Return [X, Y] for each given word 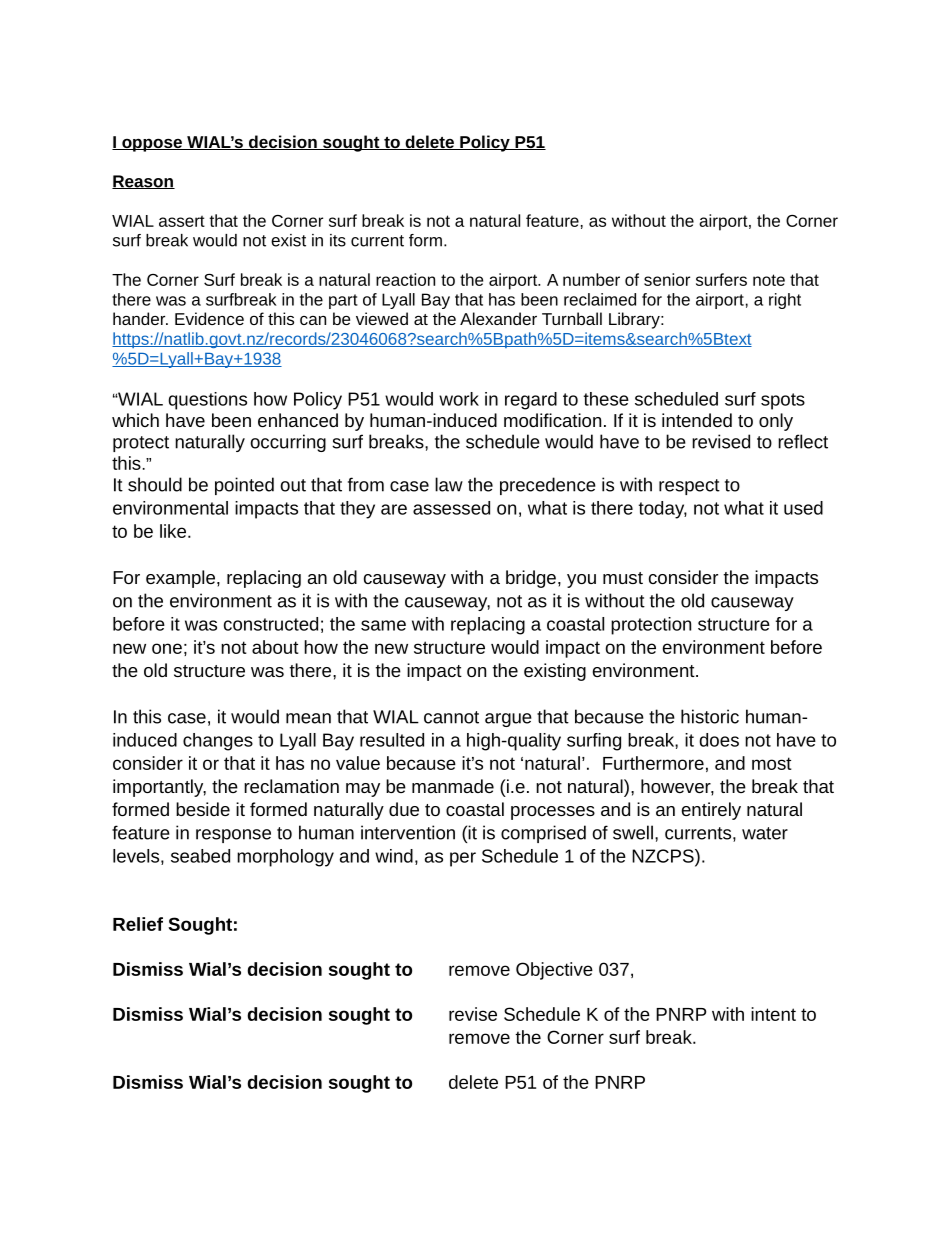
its [338, 240]
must [623, 578]
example [180, 579]
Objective [554, 971]
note [769, 280]
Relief [138, 924]
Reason [143, 182]
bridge [531, 579]
